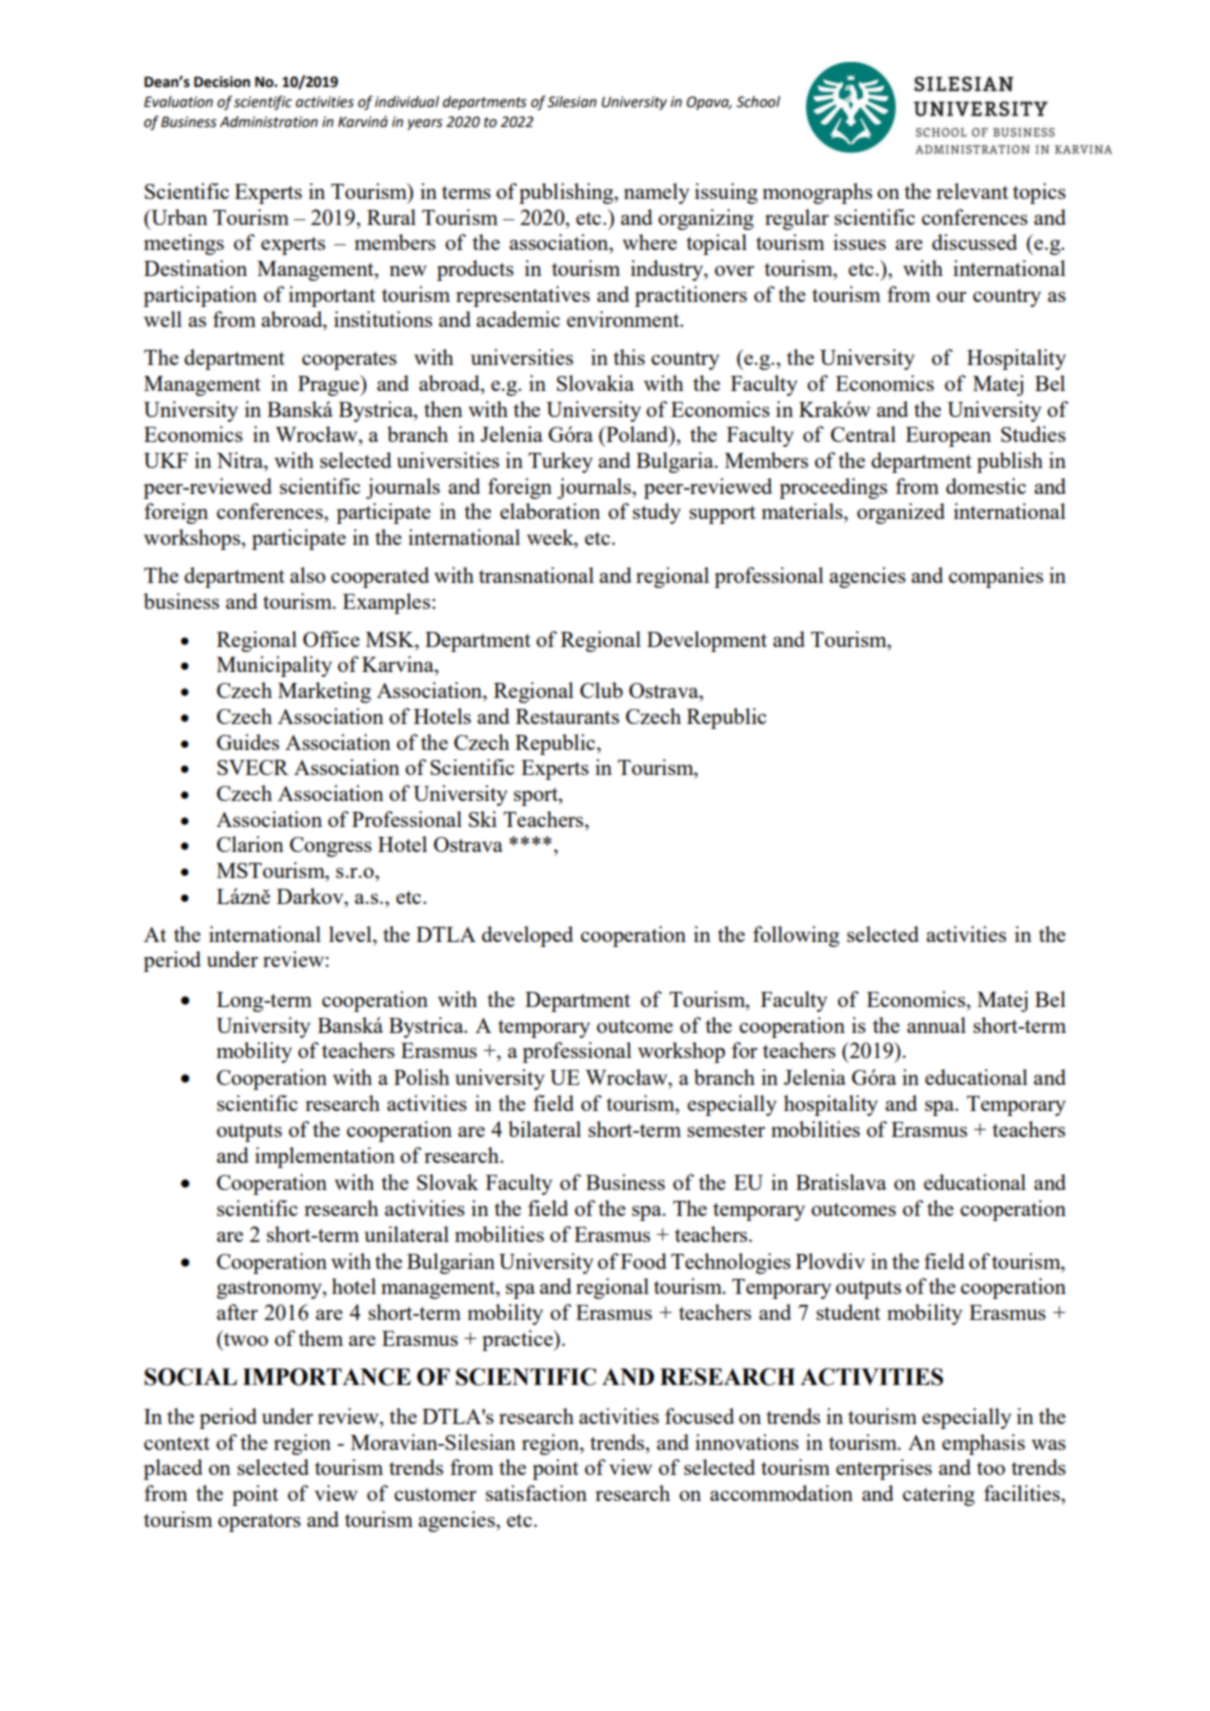  I want to click on satisfaction, so click(536, 1493).
